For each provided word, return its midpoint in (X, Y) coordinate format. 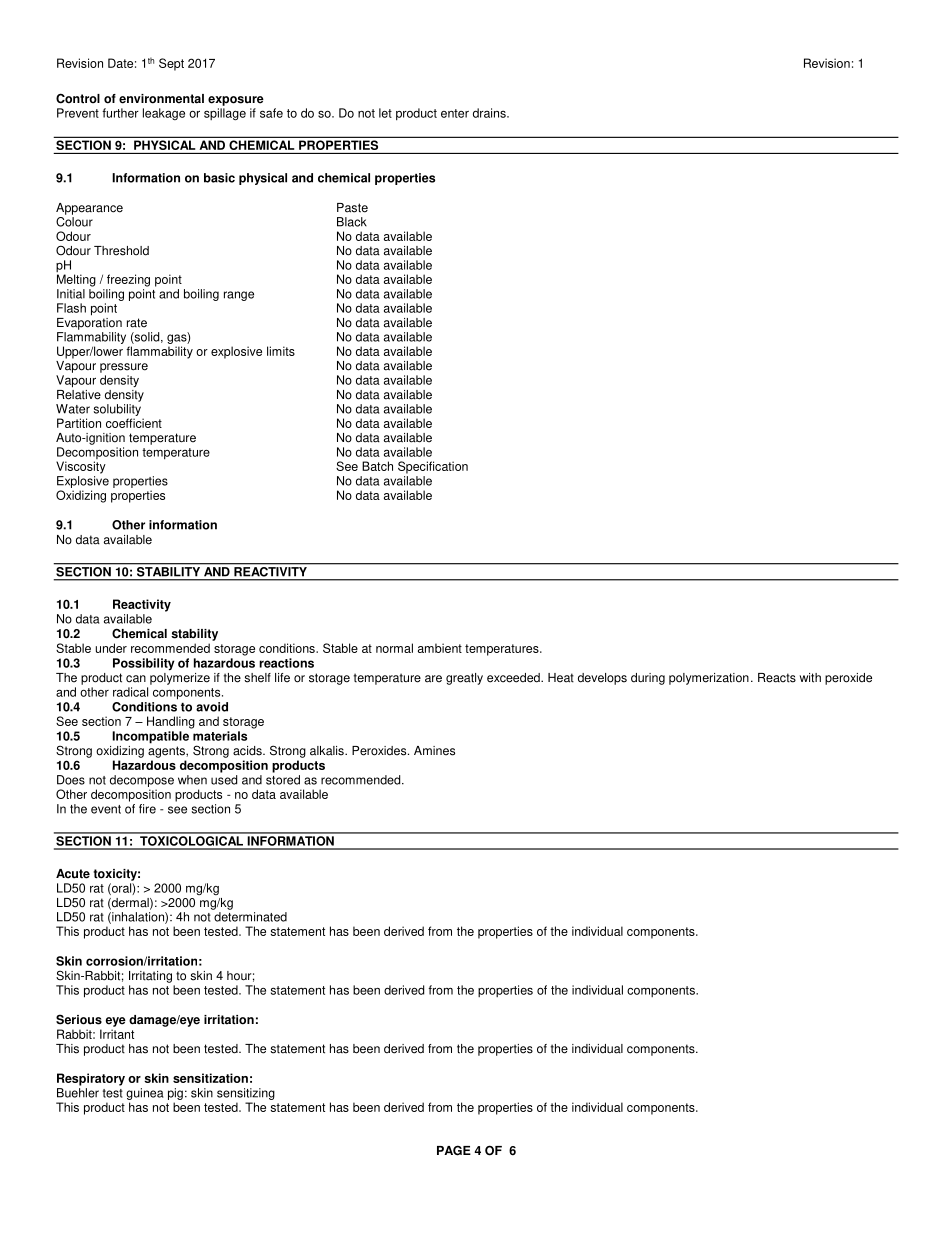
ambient (440, 648)
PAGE (454, 1150)
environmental (161, 99)
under (111, 648)
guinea (145, 1095)
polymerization (709, 679)
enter (455, 113)
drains (490, 113)
